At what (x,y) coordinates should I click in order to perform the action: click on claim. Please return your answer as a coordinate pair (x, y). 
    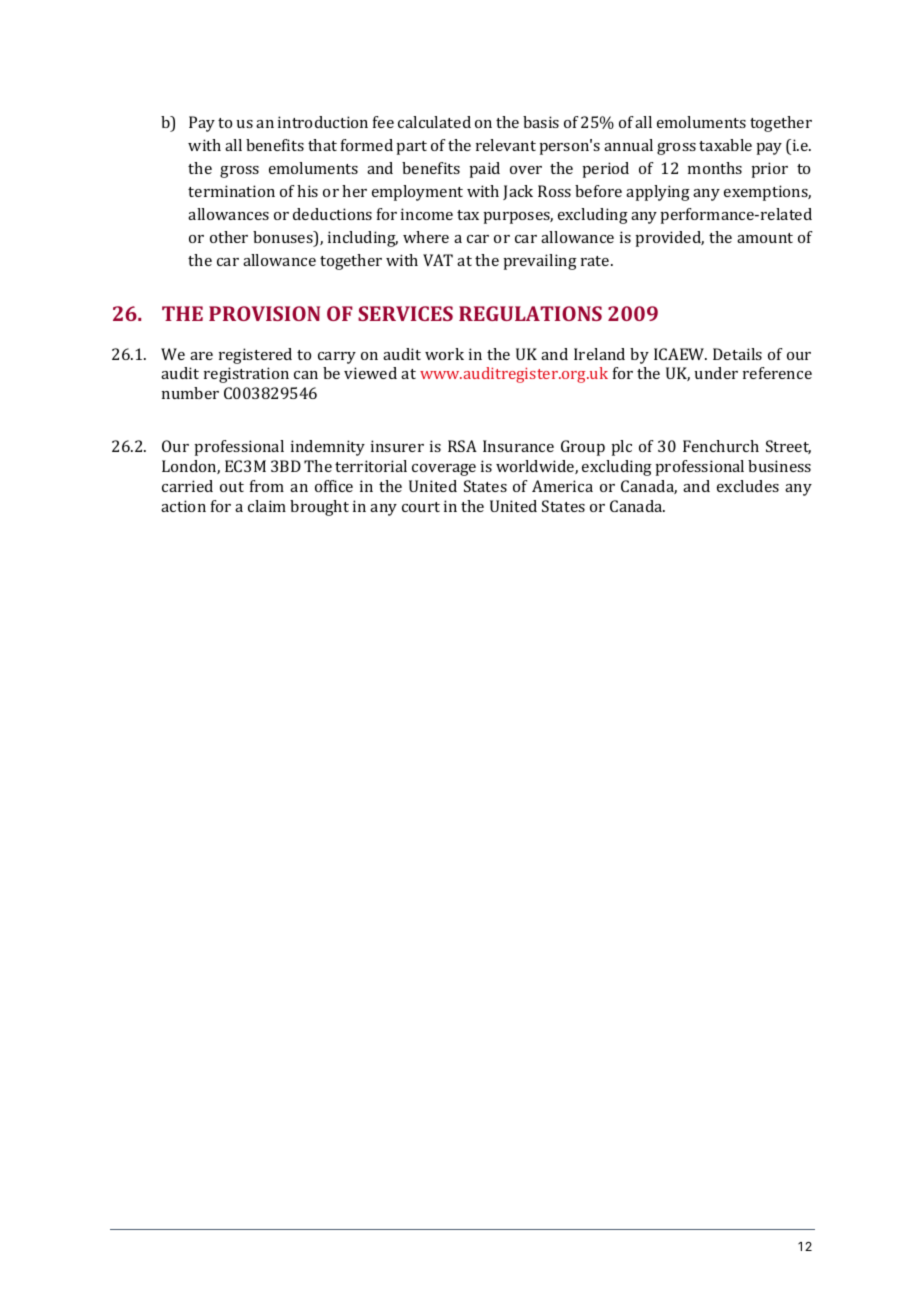
    Looking at the image, I should click on (267, 506).
